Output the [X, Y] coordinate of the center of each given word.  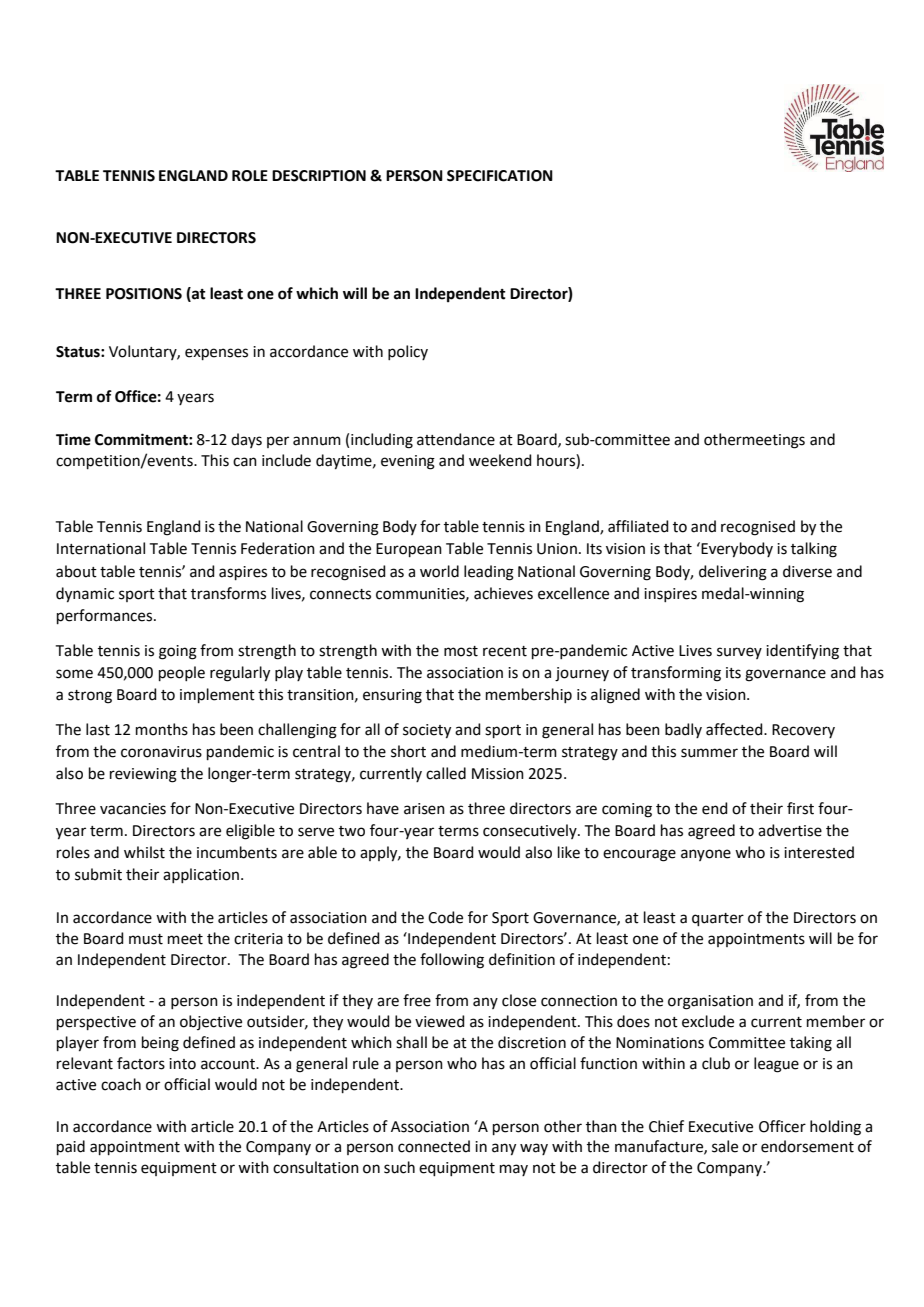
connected [434, 1146]
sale [725, 1146]
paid [71, 1147]
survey [739, 653]
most [461, 651]
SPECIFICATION [500, 176]
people [182, 673]
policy [408, 352]
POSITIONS [144, 294]
